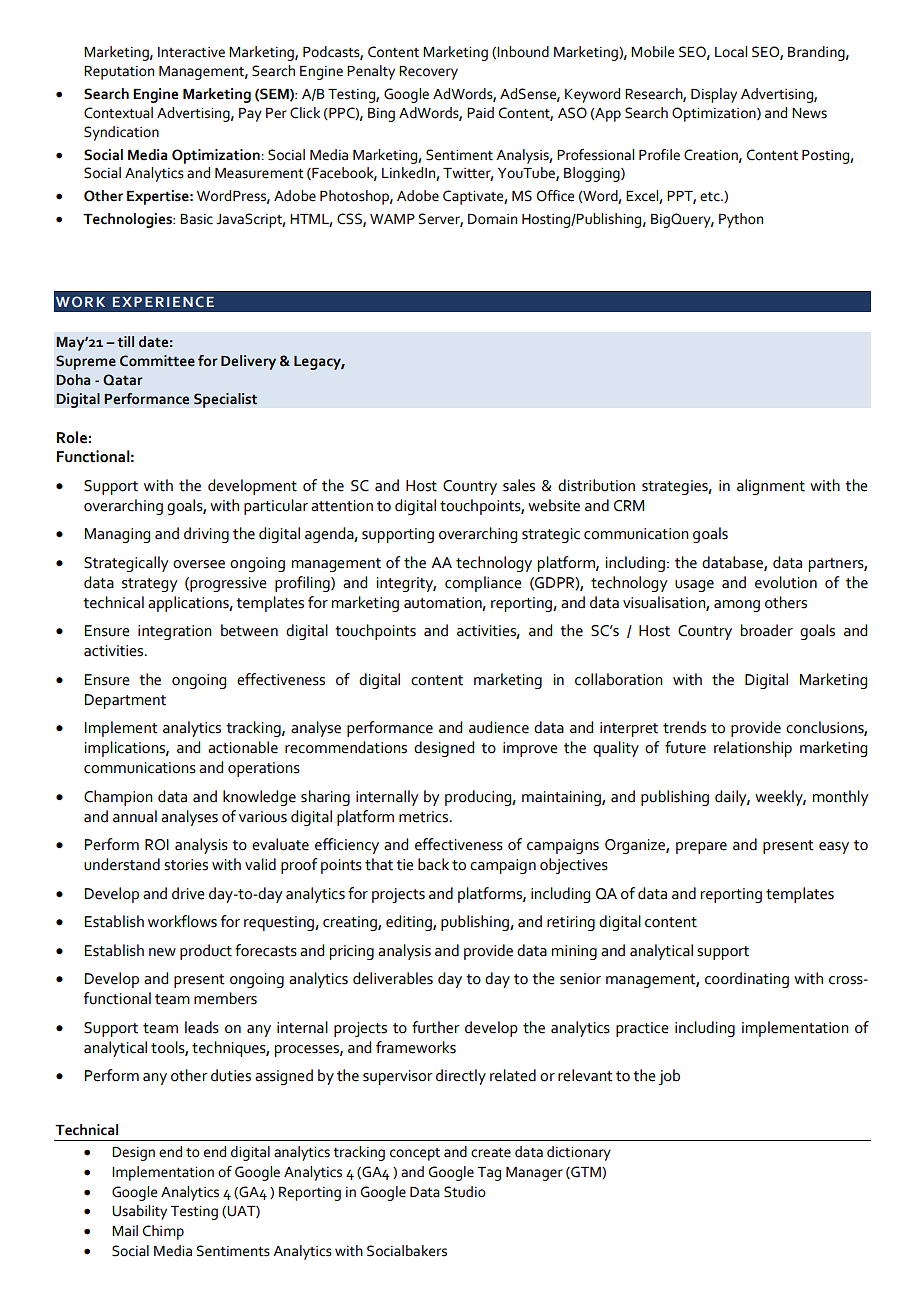  I want to click on GTM, so click(586, 1172).
